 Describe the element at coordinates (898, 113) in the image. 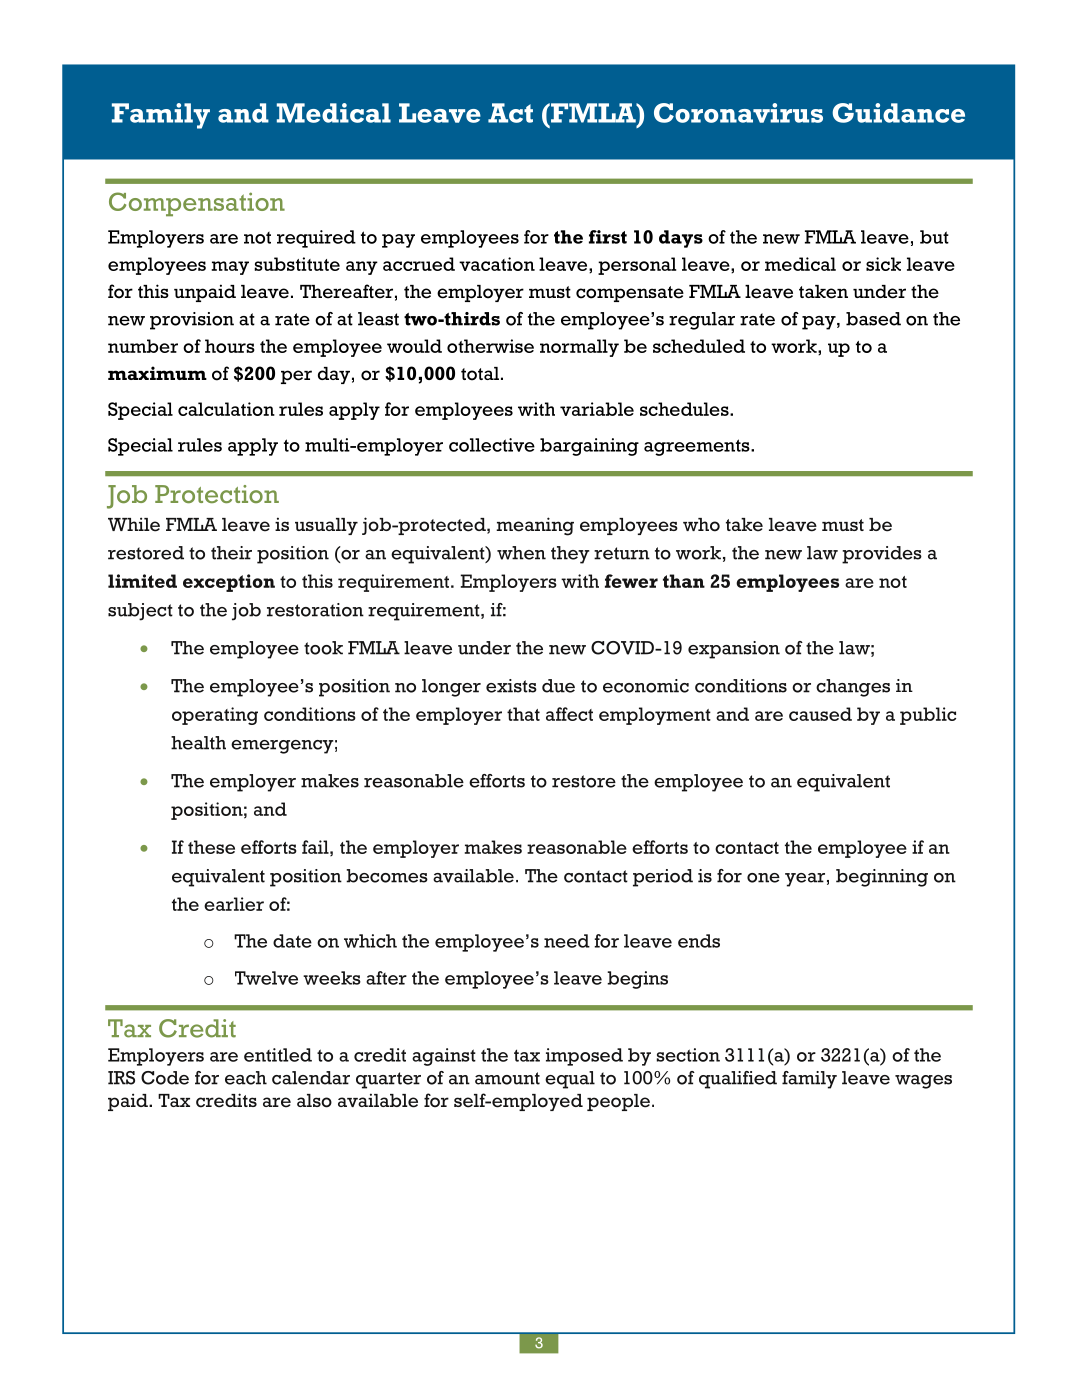

I see `Guidance` at that location.
